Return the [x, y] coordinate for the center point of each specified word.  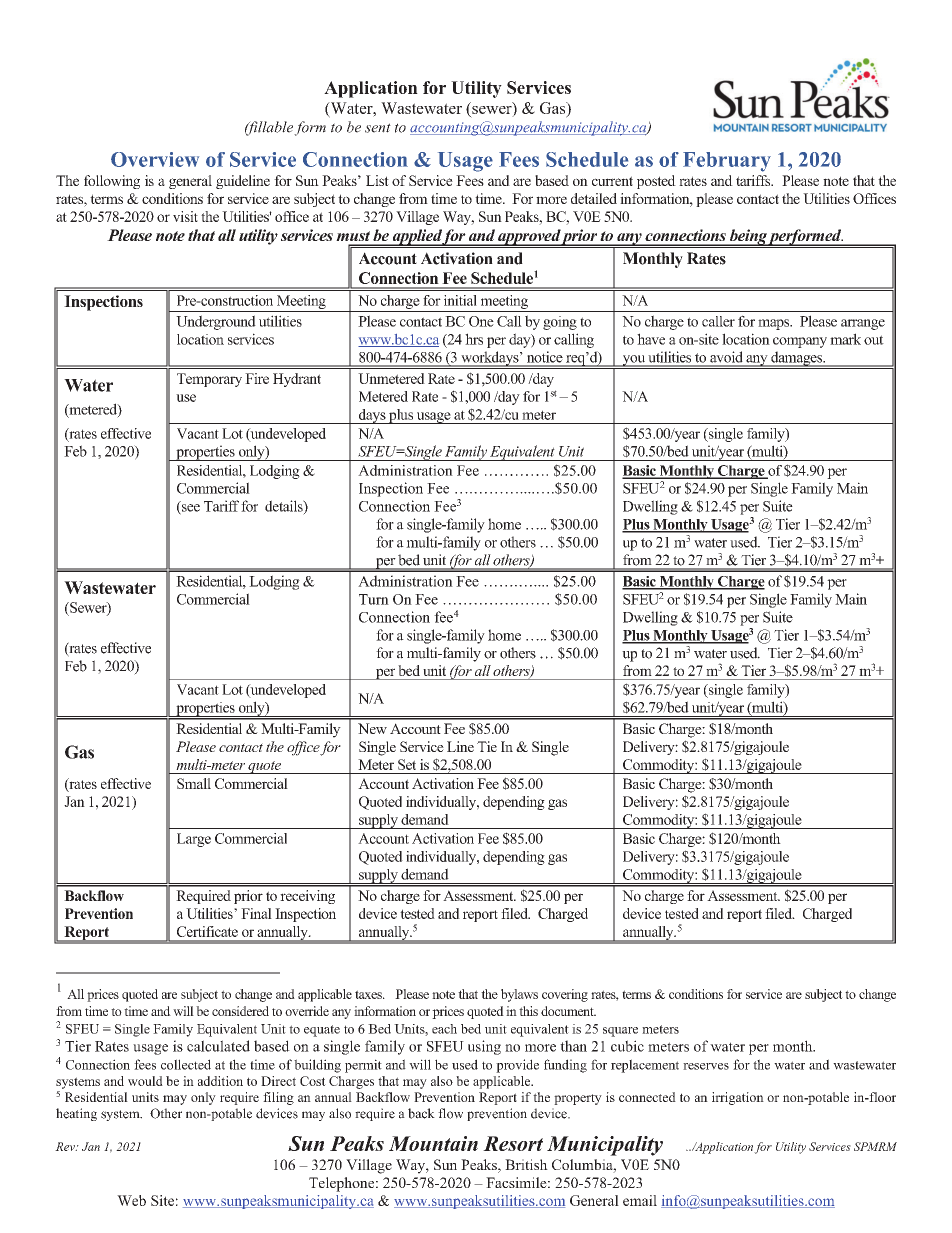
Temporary [209, 380]
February [727, 162]
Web [131, 1200]
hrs [474, 339]
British [526, 1164]
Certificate [207, 931]
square [620, 1032]
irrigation [738, 1098]
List [377, 180]
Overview [155, 159]
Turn [374, 599]
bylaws [519, 995]
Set [407, 764]
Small [194, 783]
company [800, 342]
